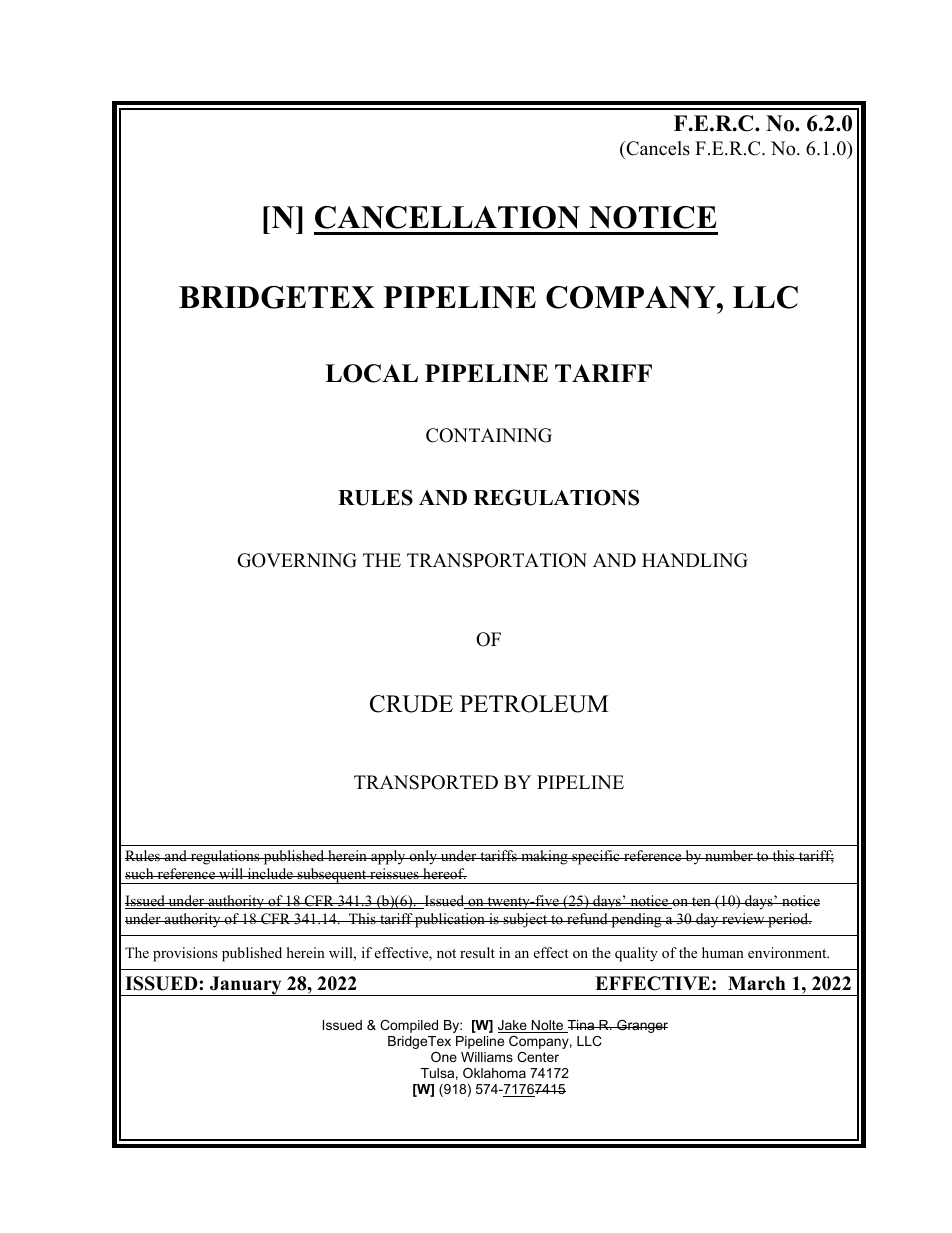 The height and width of the document is (1233, 952). Describe the element at coordinates (447, 217) in the document. I see `CANCELLATION` at that location.
